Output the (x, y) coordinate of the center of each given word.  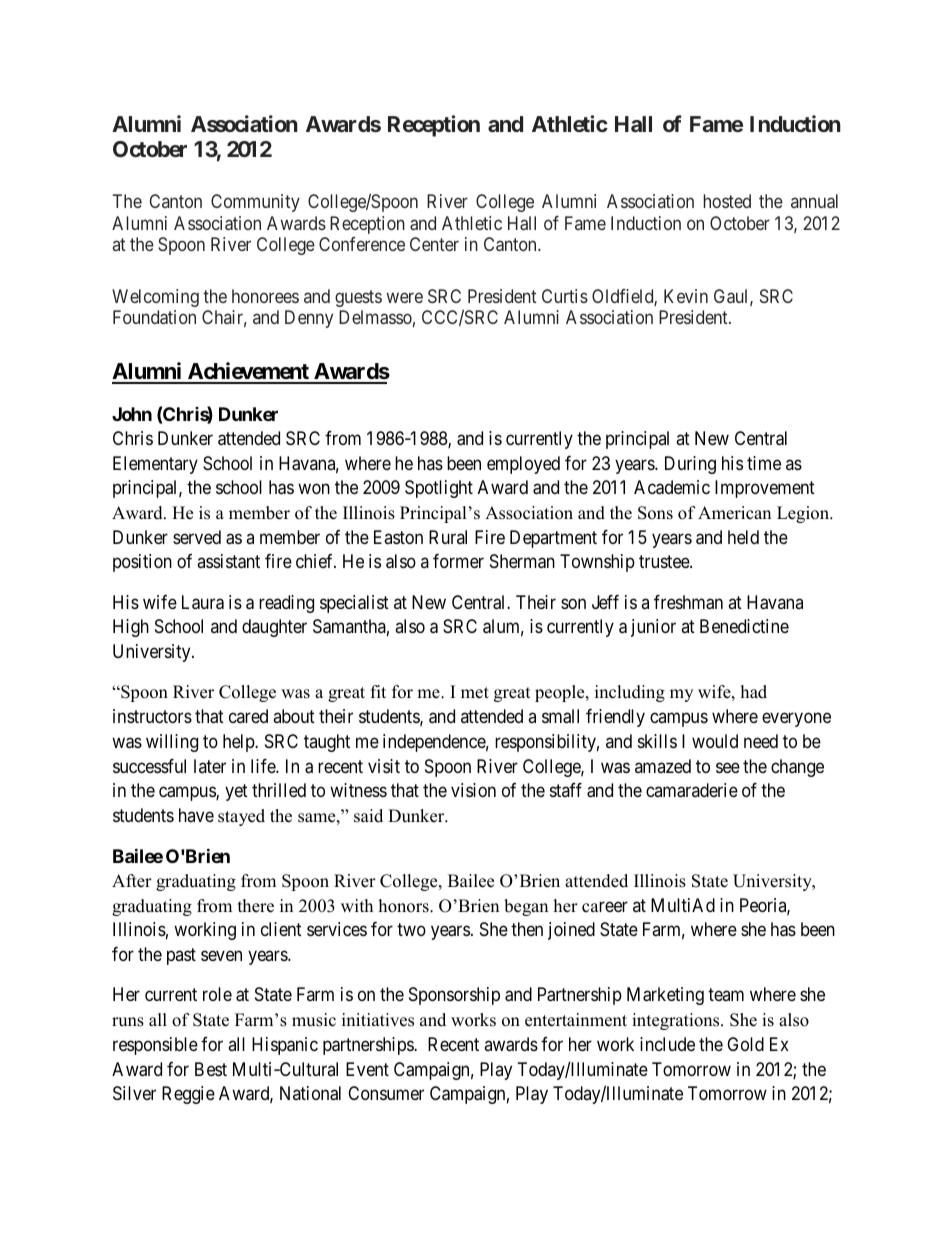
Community (255, 203)
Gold (745, 1044)
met (475, 693)
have (196, 815)
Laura (203, 602)
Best (211, 1069)
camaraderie (692, 790)
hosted (727, 201)
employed (523, 465)
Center (434, 244)
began (526, 907)
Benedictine (744, 626)
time (764, 463)
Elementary (155, 465)
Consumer (386, 1093)
